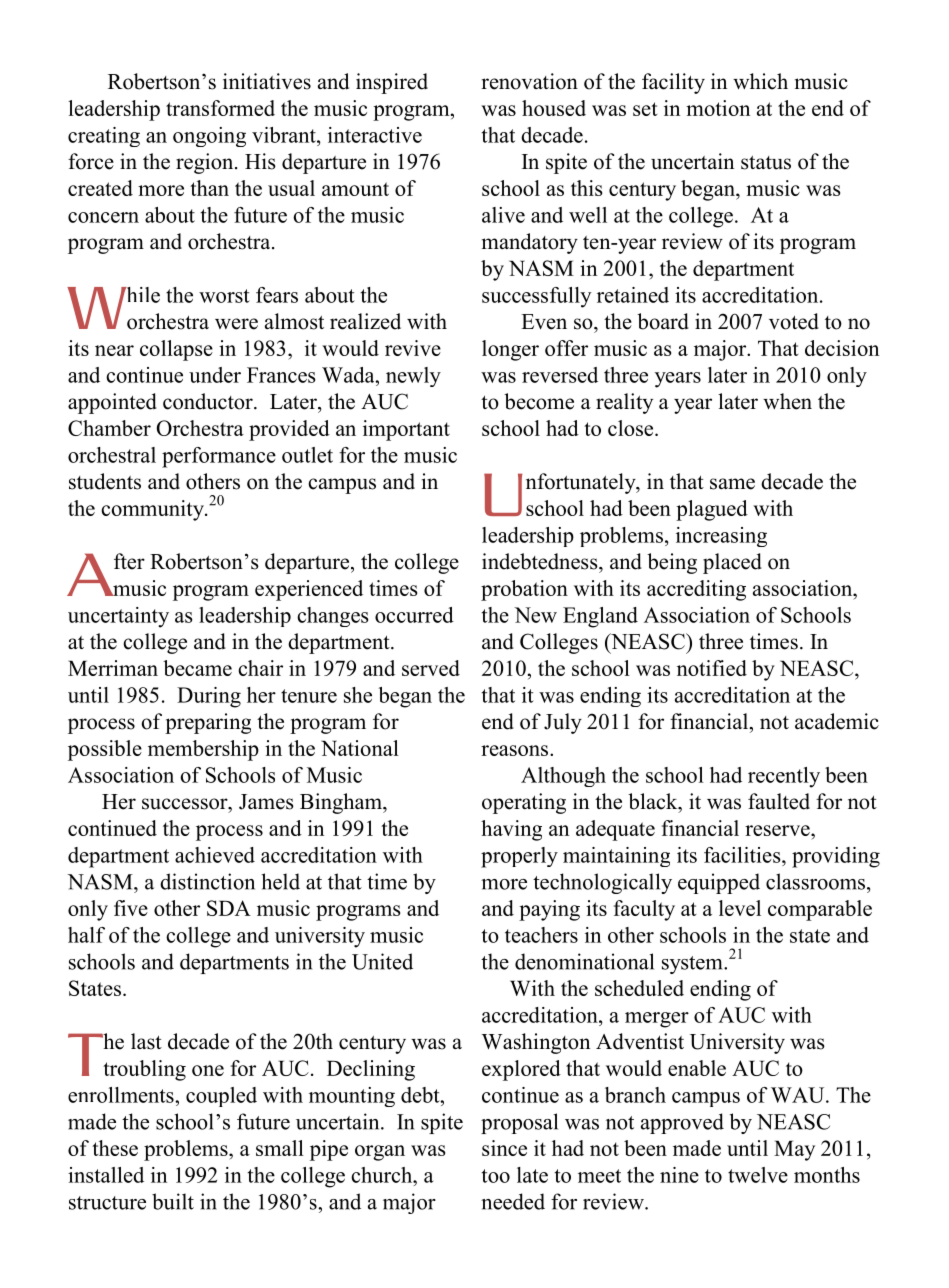 The width and height of the image is (949, 1288). I want to click on newly, so click(413, 377).
